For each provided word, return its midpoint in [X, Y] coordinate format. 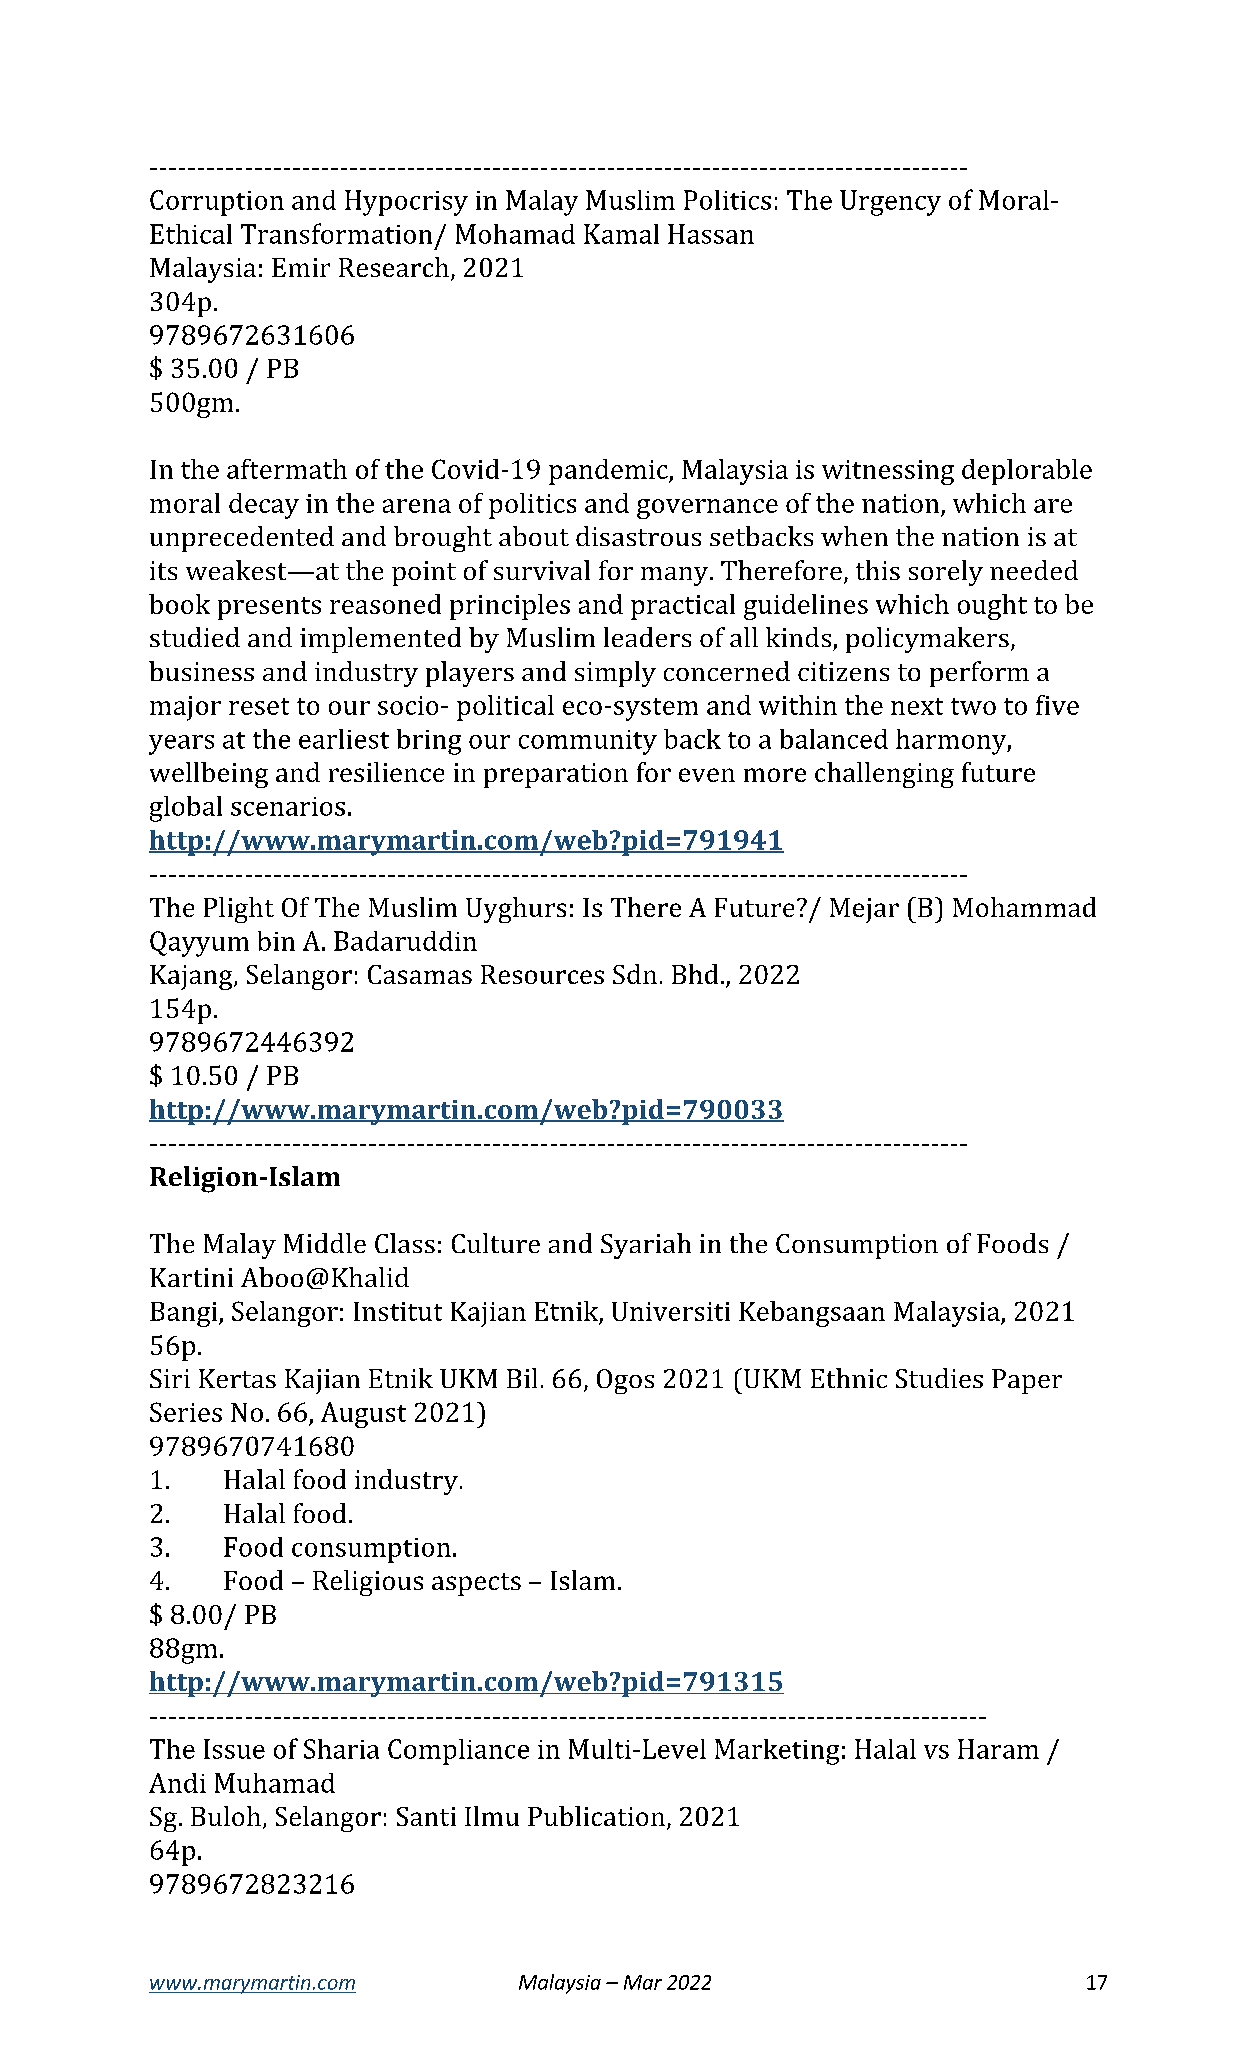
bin [276, 941]
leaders [647, 637]
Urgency [890, 203]
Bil [522, 1378]
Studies [939, 1378]
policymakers [927, 640]
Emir [301, 267]
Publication [596, 1816]
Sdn [635, 974]
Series [186, 1412]
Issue [234, 1749]
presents [269, 608]
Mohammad [1024, 907]
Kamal [621, 234]
